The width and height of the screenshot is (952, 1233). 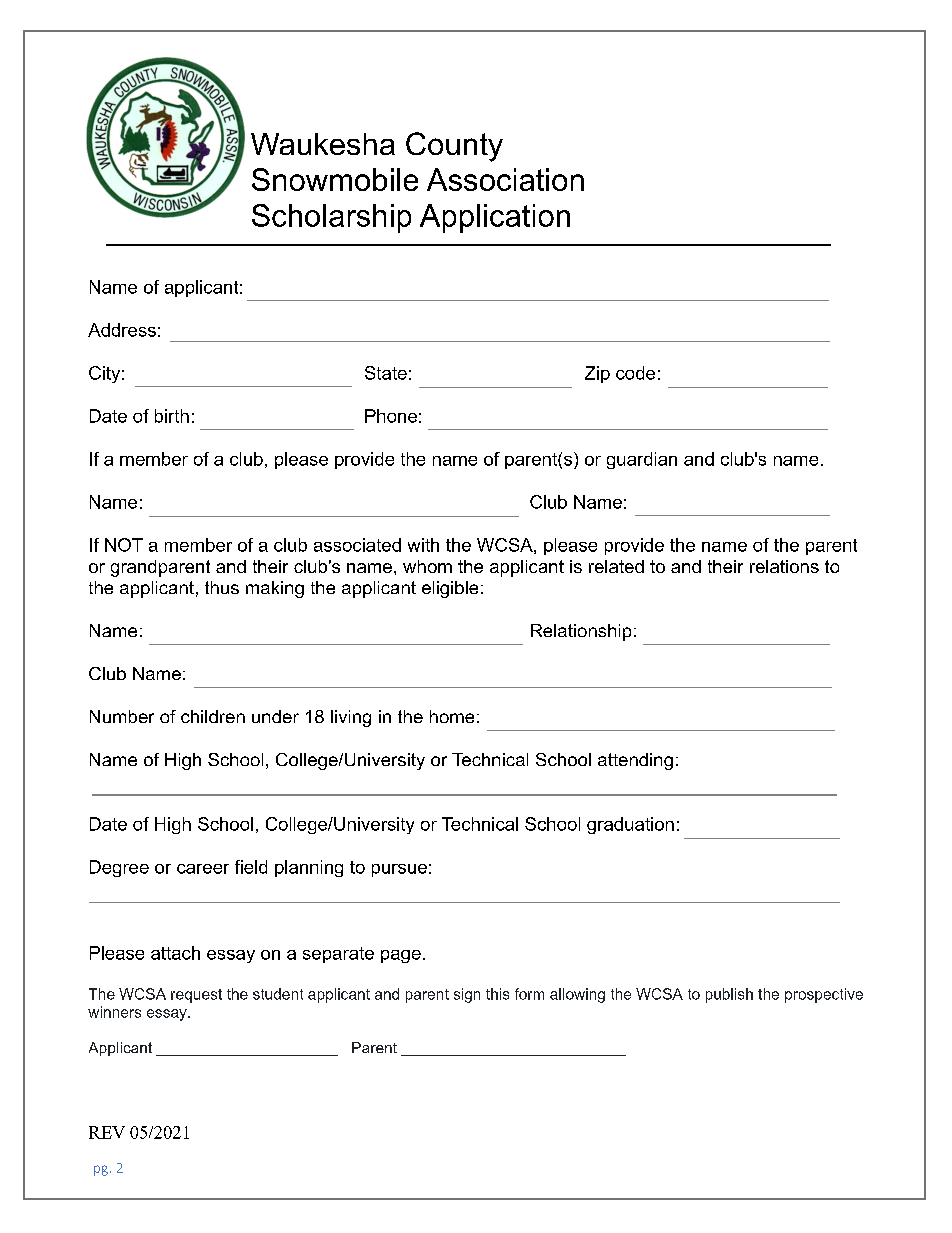 What do you see at coordinates (454, 147) in the screenshot?
I see `County` at bounding box center [454, 147].
